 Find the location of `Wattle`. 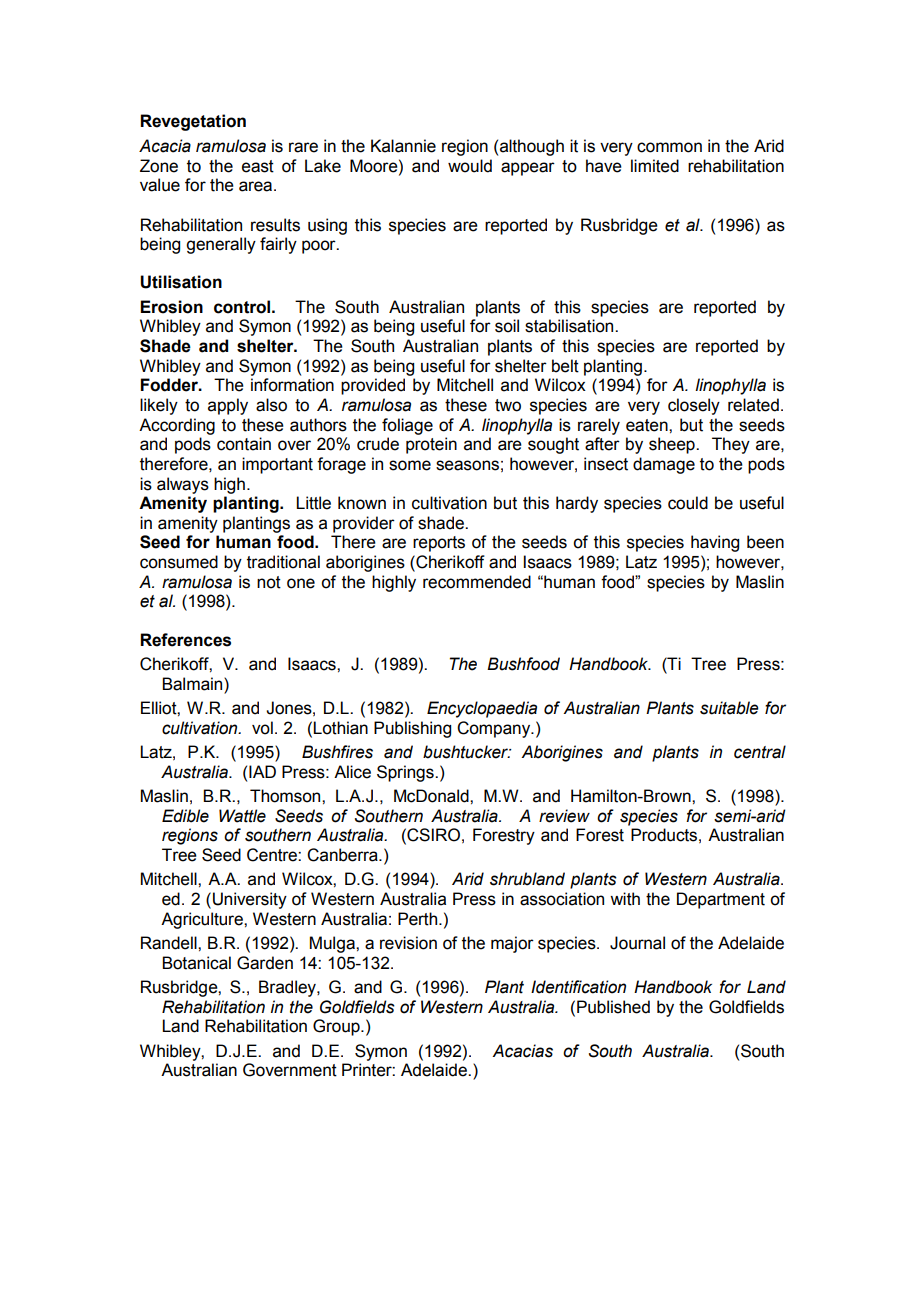

Wattle is located at coordinates (242, 816).
